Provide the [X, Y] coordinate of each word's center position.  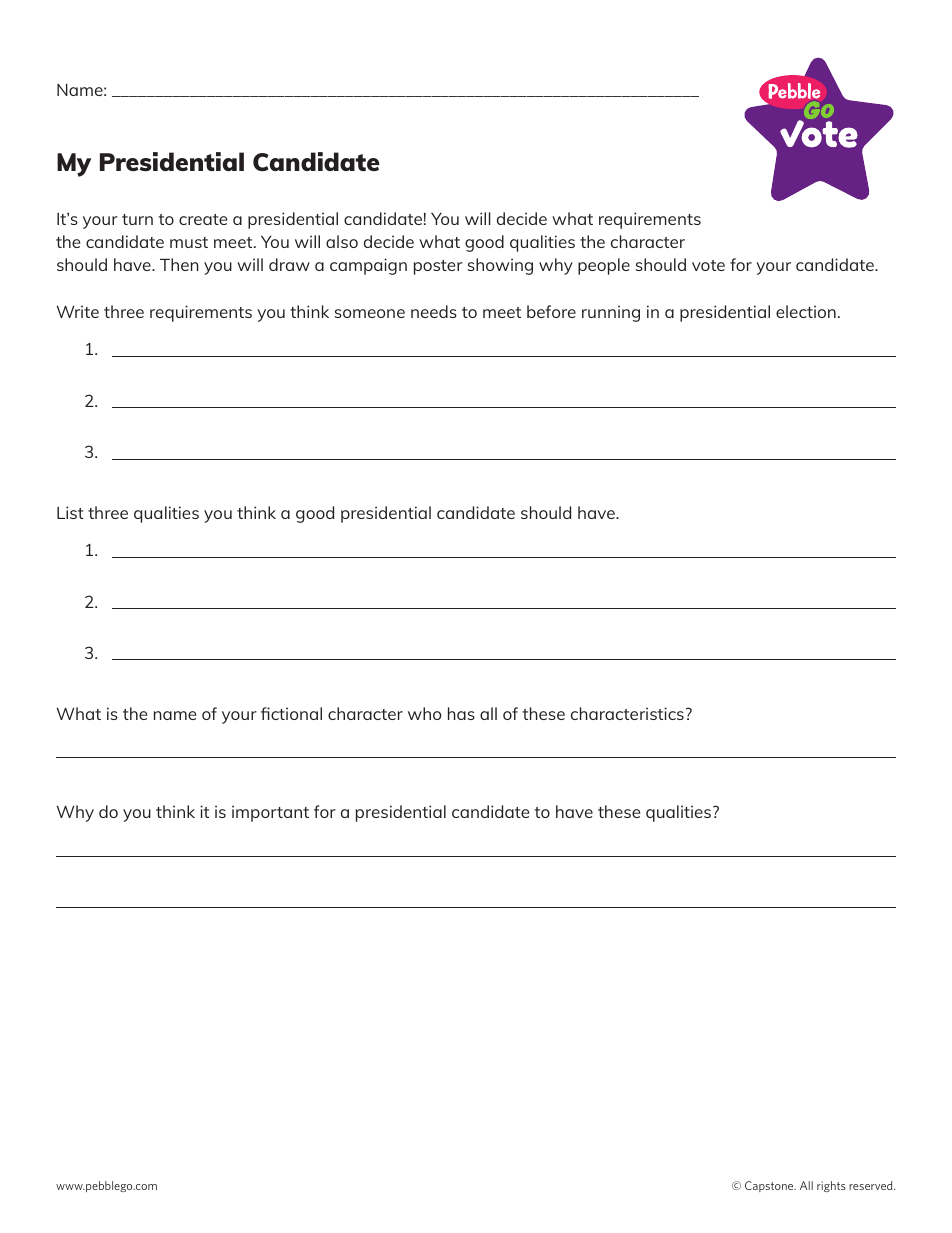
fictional [291, 713]
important [270, 813]
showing [500, 266]
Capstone [770, 1186]
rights [831, 1186]
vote [708, 265]
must [189, 242]
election [806, 311]
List [70, 512]
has [461, 713]
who [424, 713]
